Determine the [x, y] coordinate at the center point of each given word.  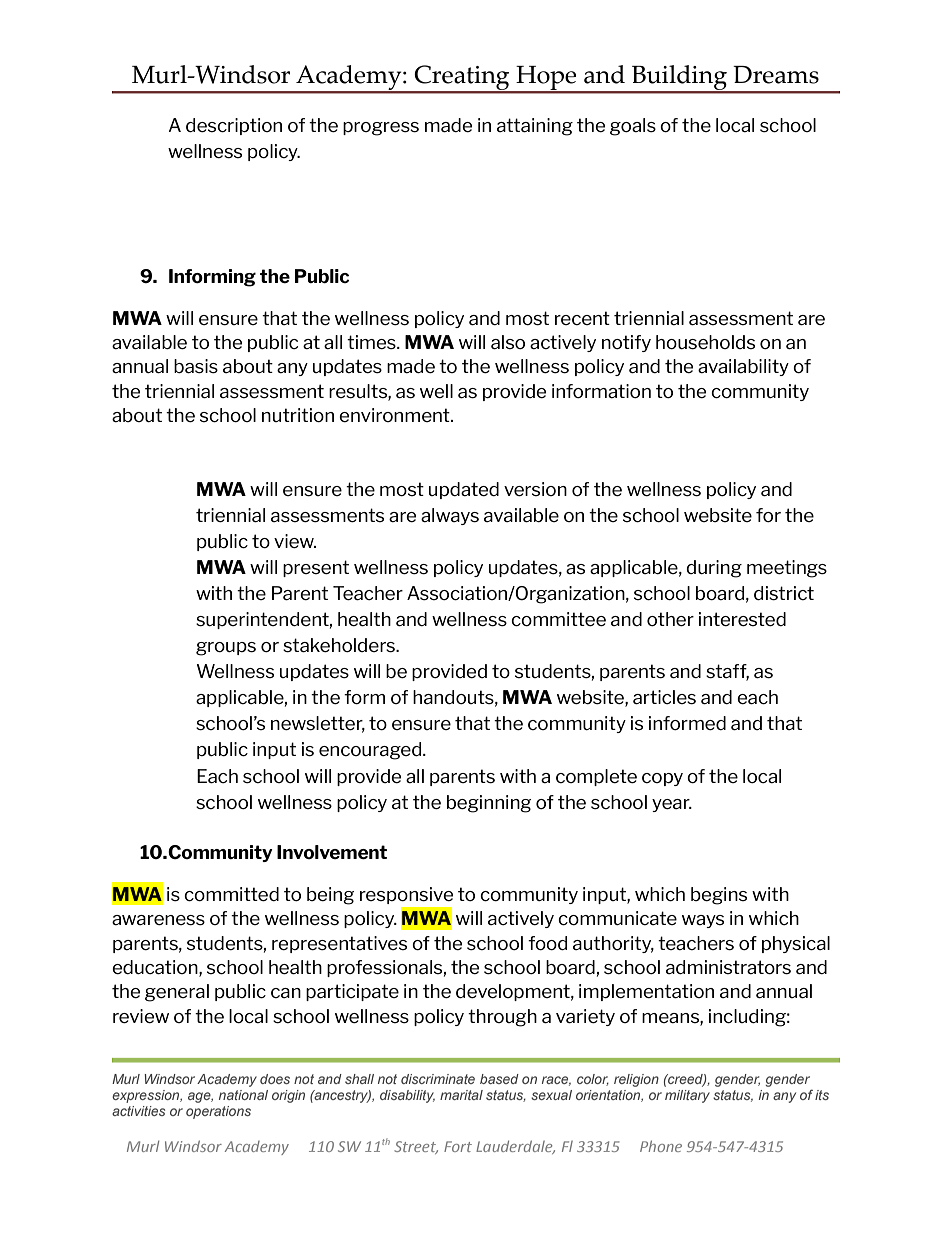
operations [218, 1112]
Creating [462, 78]
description [234, 126]
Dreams [776, 75]
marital [461, 1095]
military [687, 1096]
